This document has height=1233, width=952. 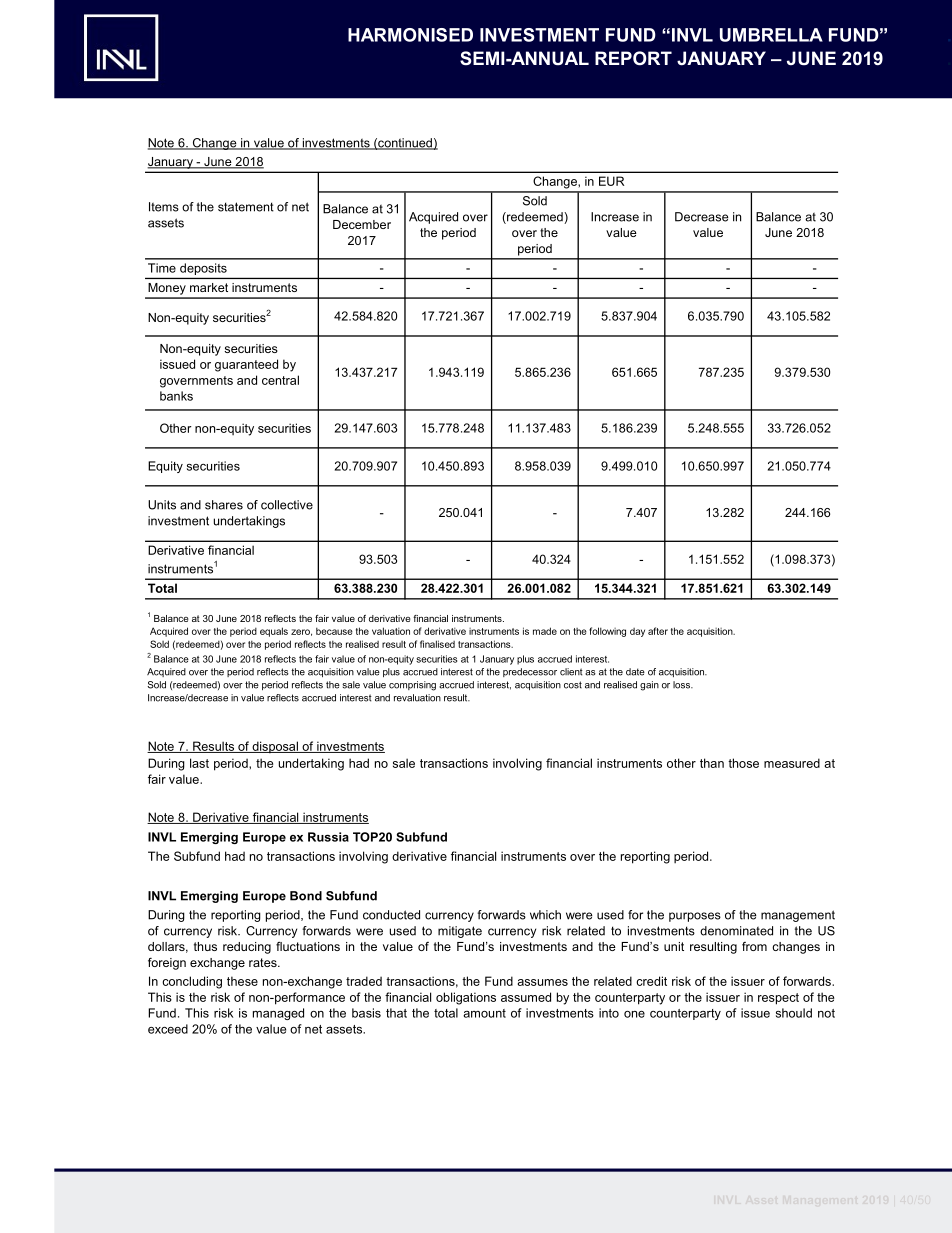 I want to click on December, so click(x=362, y=224).
